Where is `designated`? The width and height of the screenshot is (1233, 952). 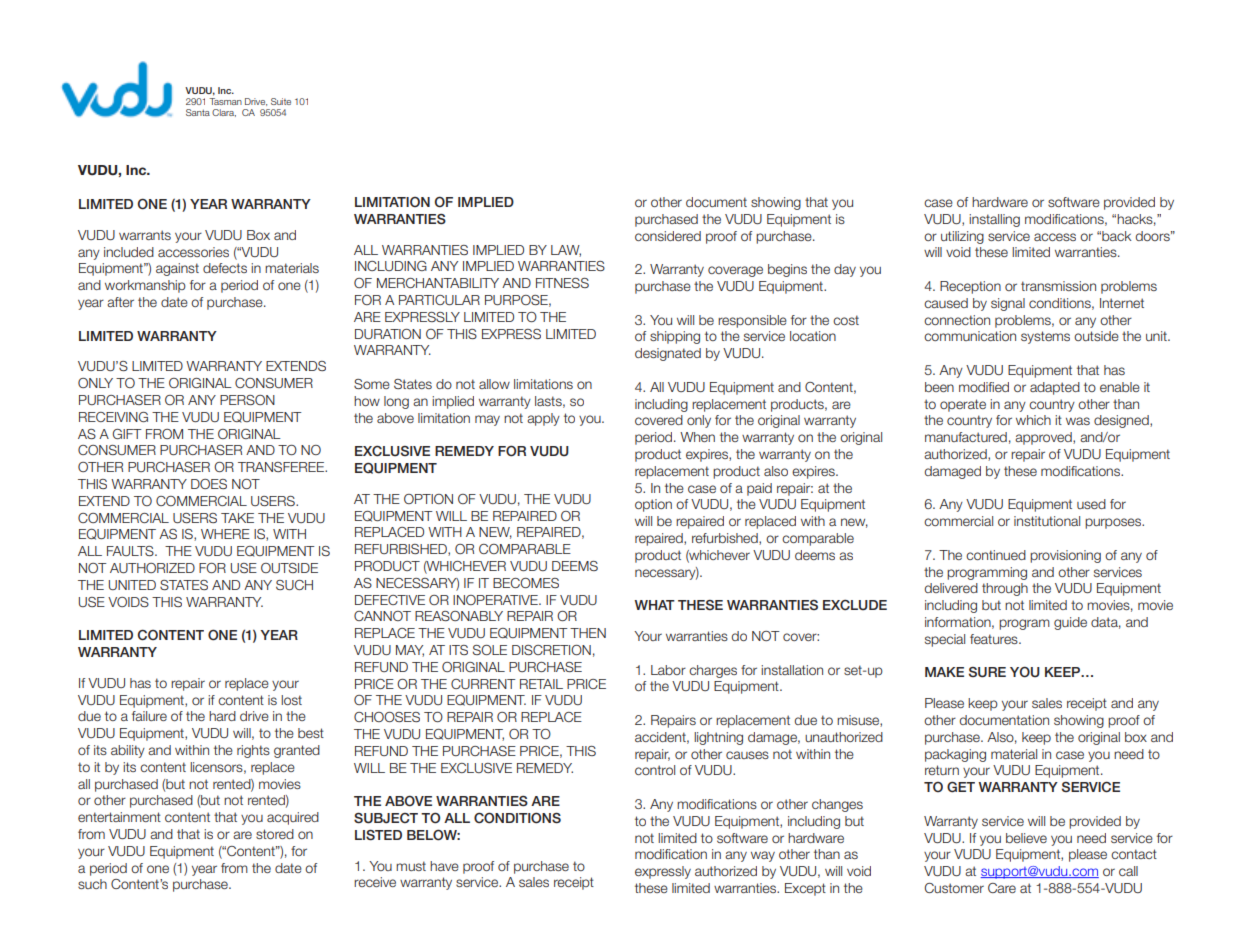
designated is located at coordinates (668, 354).
